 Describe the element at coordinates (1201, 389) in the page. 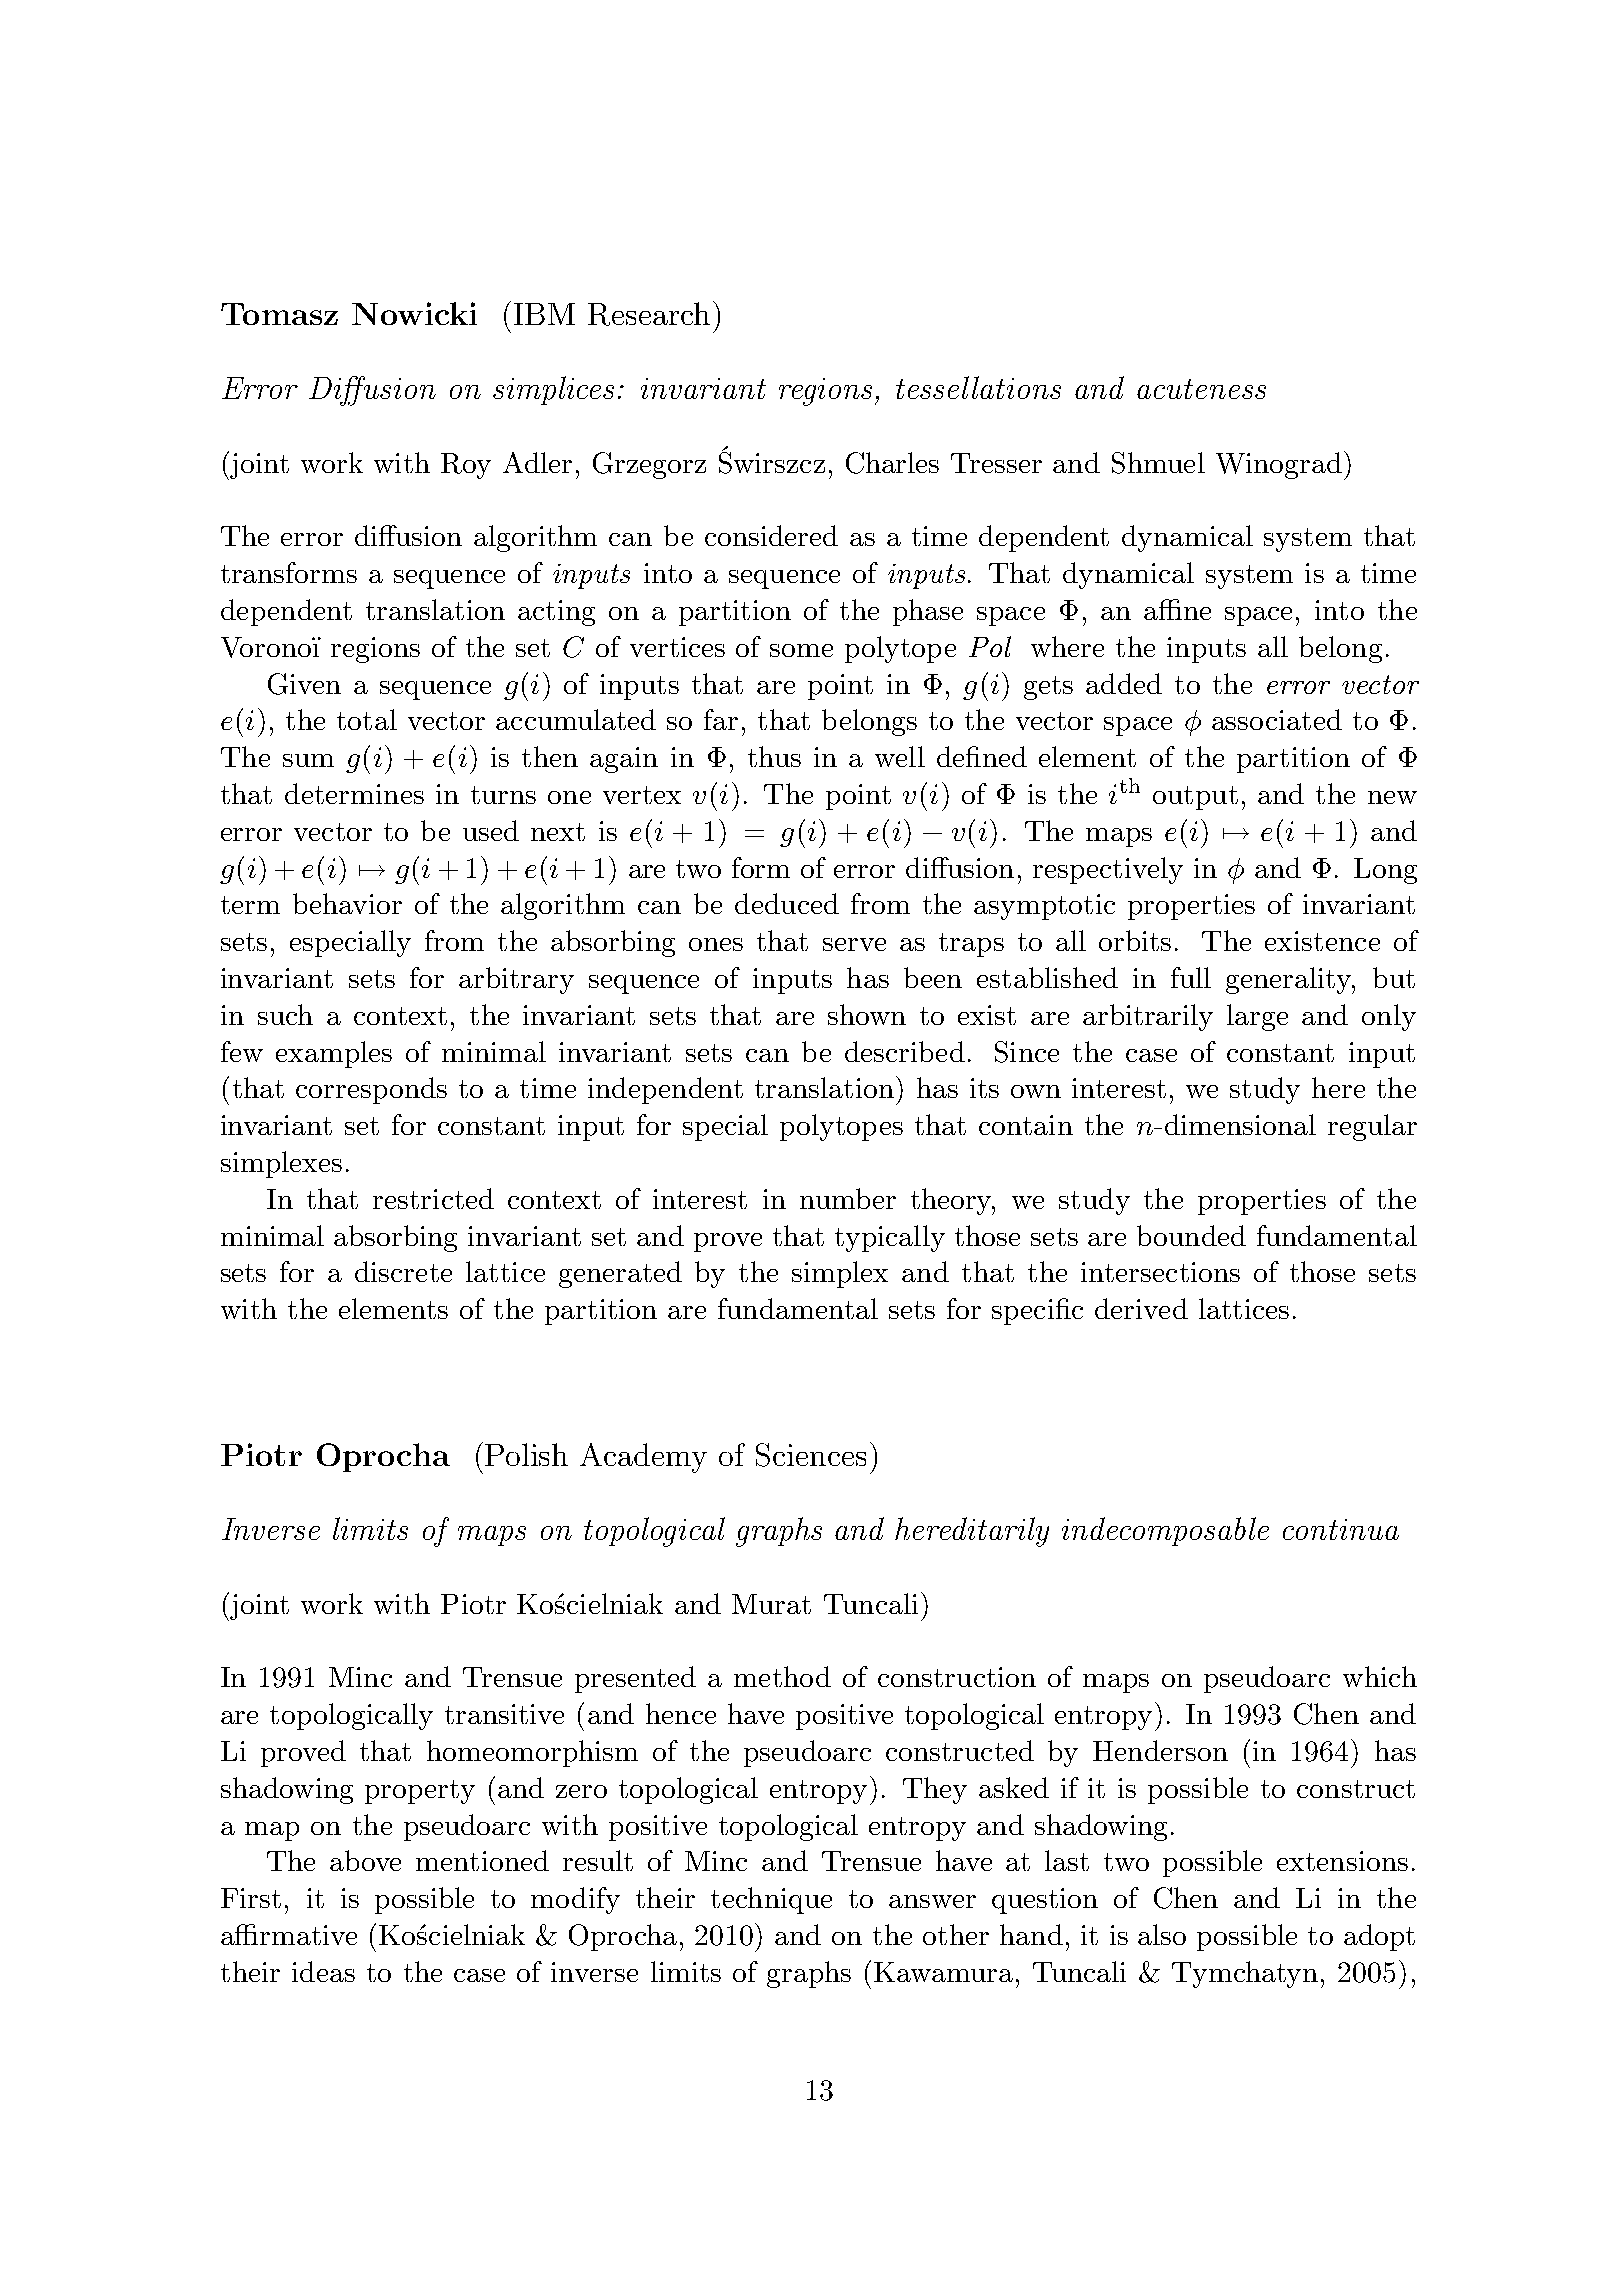

I see `acuteness` at that location.
